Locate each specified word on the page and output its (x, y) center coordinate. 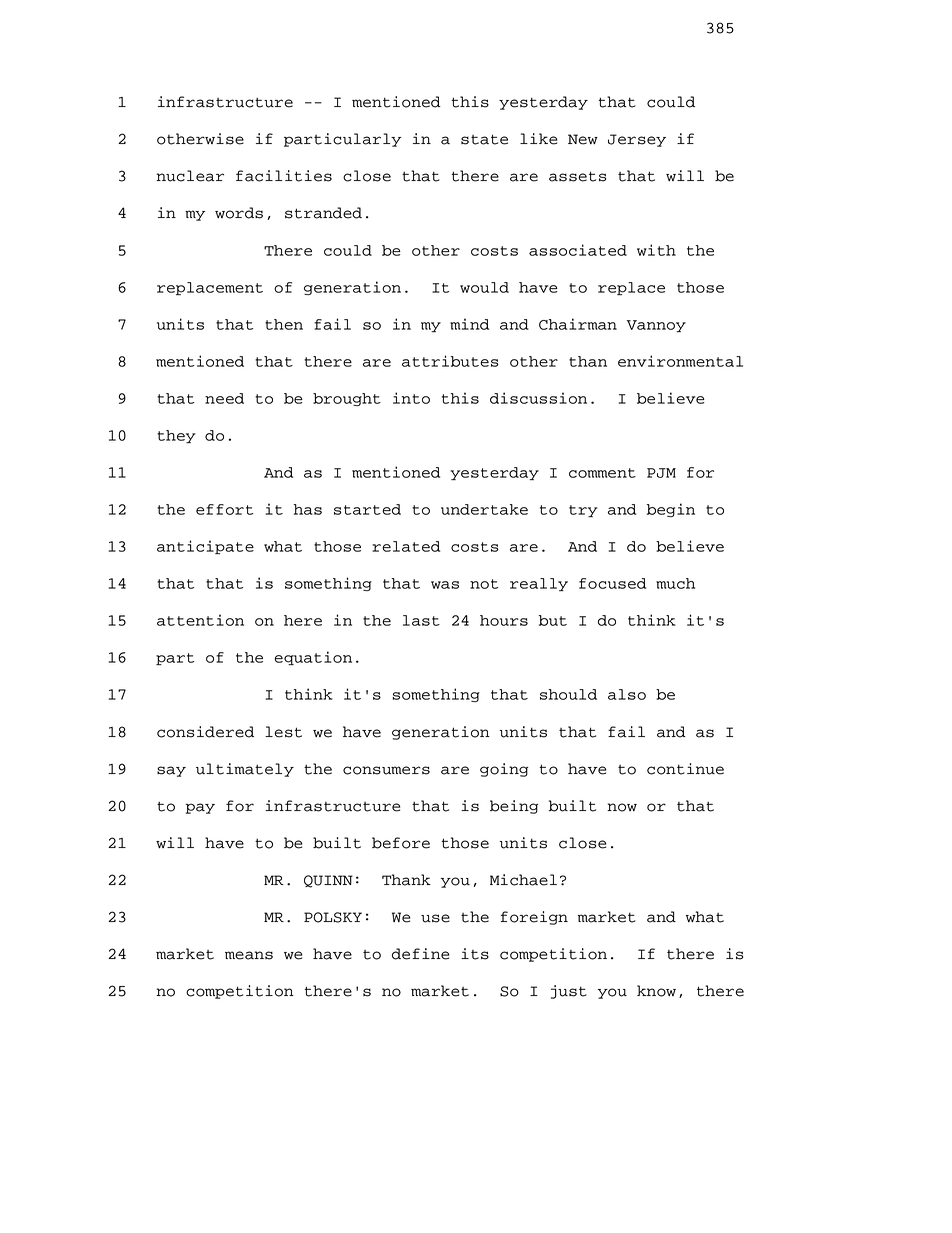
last (421, 620)
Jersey (637, 140)
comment (602, 473)
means (249, 955)
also (627, 694)
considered (205, 732)
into (411, 398)
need (224, 398)
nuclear (190, 176)
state (484, 139)
